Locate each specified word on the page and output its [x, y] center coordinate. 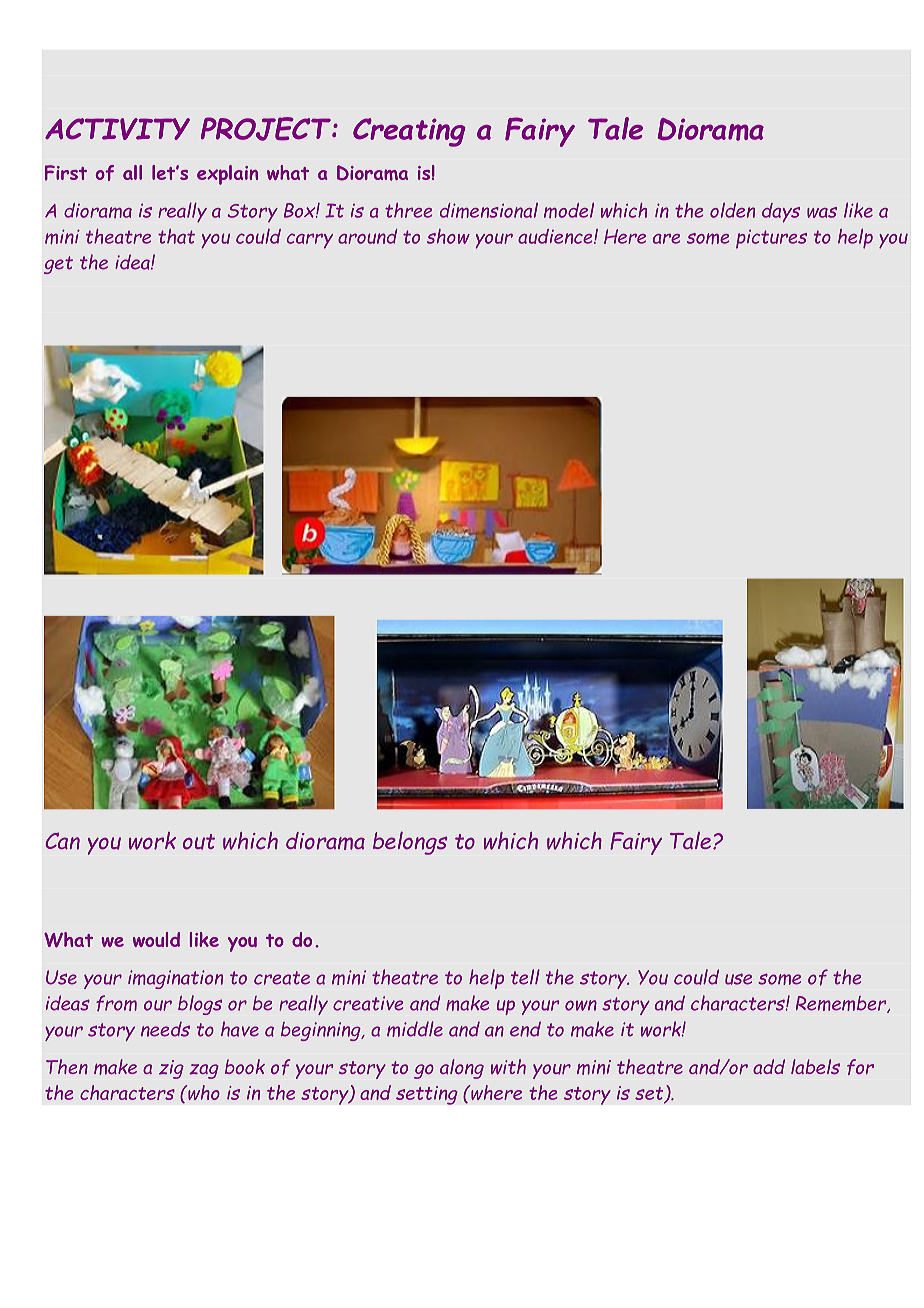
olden [732, 210]
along [462, 1069]
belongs [410, 843]
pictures [771, 239]
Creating [409, 132]
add [769, 1066]
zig [171, 1069]
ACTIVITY [117, 129]
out [199, 842]
